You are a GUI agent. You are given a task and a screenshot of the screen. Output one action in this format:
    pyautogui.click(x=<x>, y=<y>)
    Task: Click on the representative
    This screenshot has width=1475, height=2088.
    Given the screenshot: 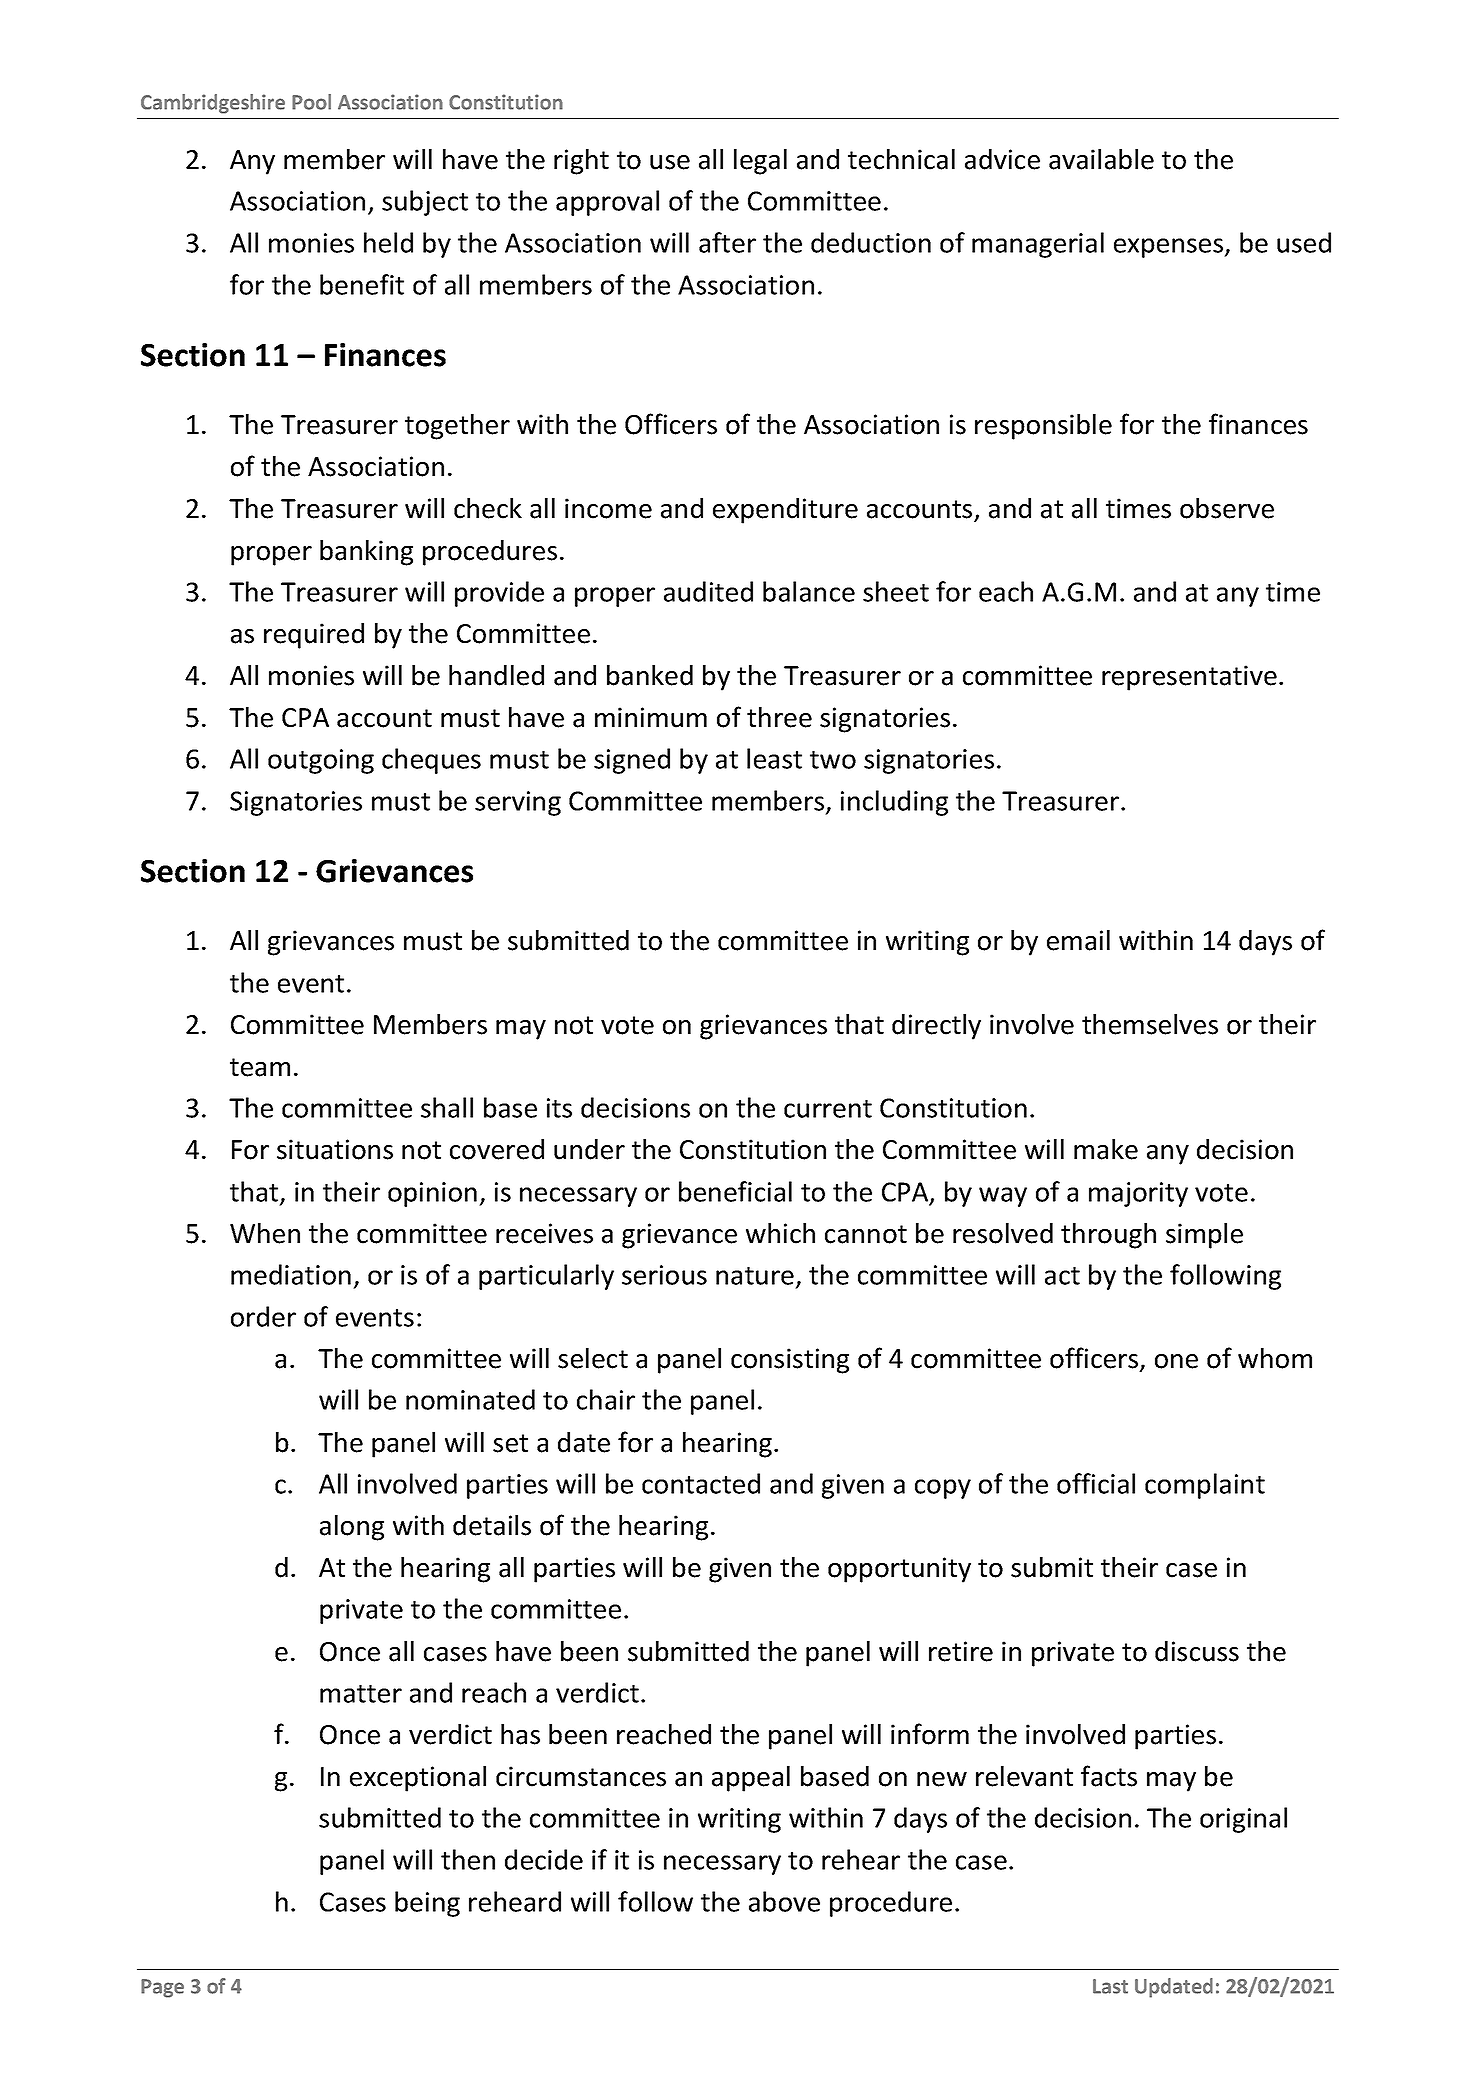 What is the action you would take?
    pyautogui.click(x=1189, y=678)
